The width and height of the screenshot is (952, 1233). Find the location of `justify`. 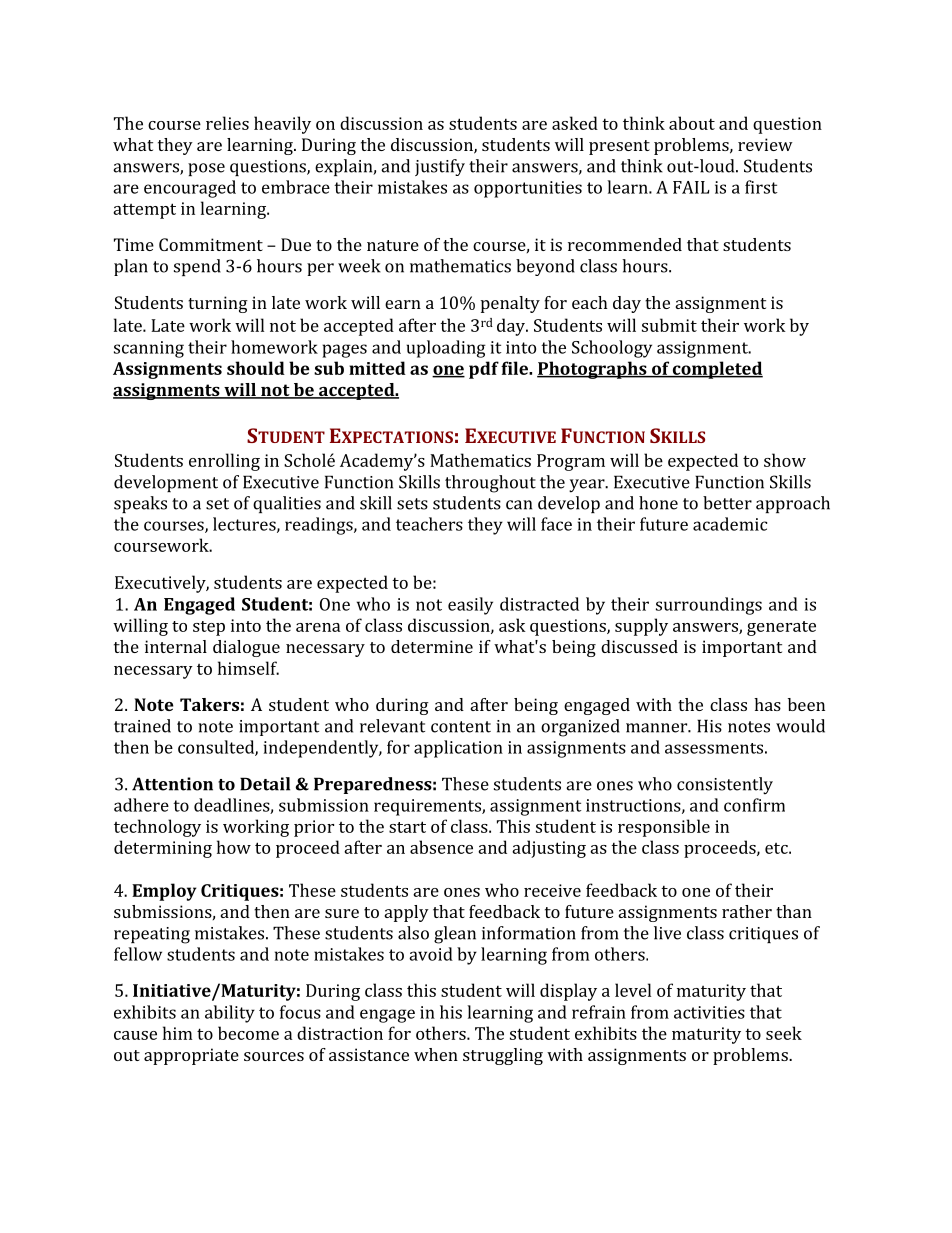

justify is located at coordinates (440, 167).
